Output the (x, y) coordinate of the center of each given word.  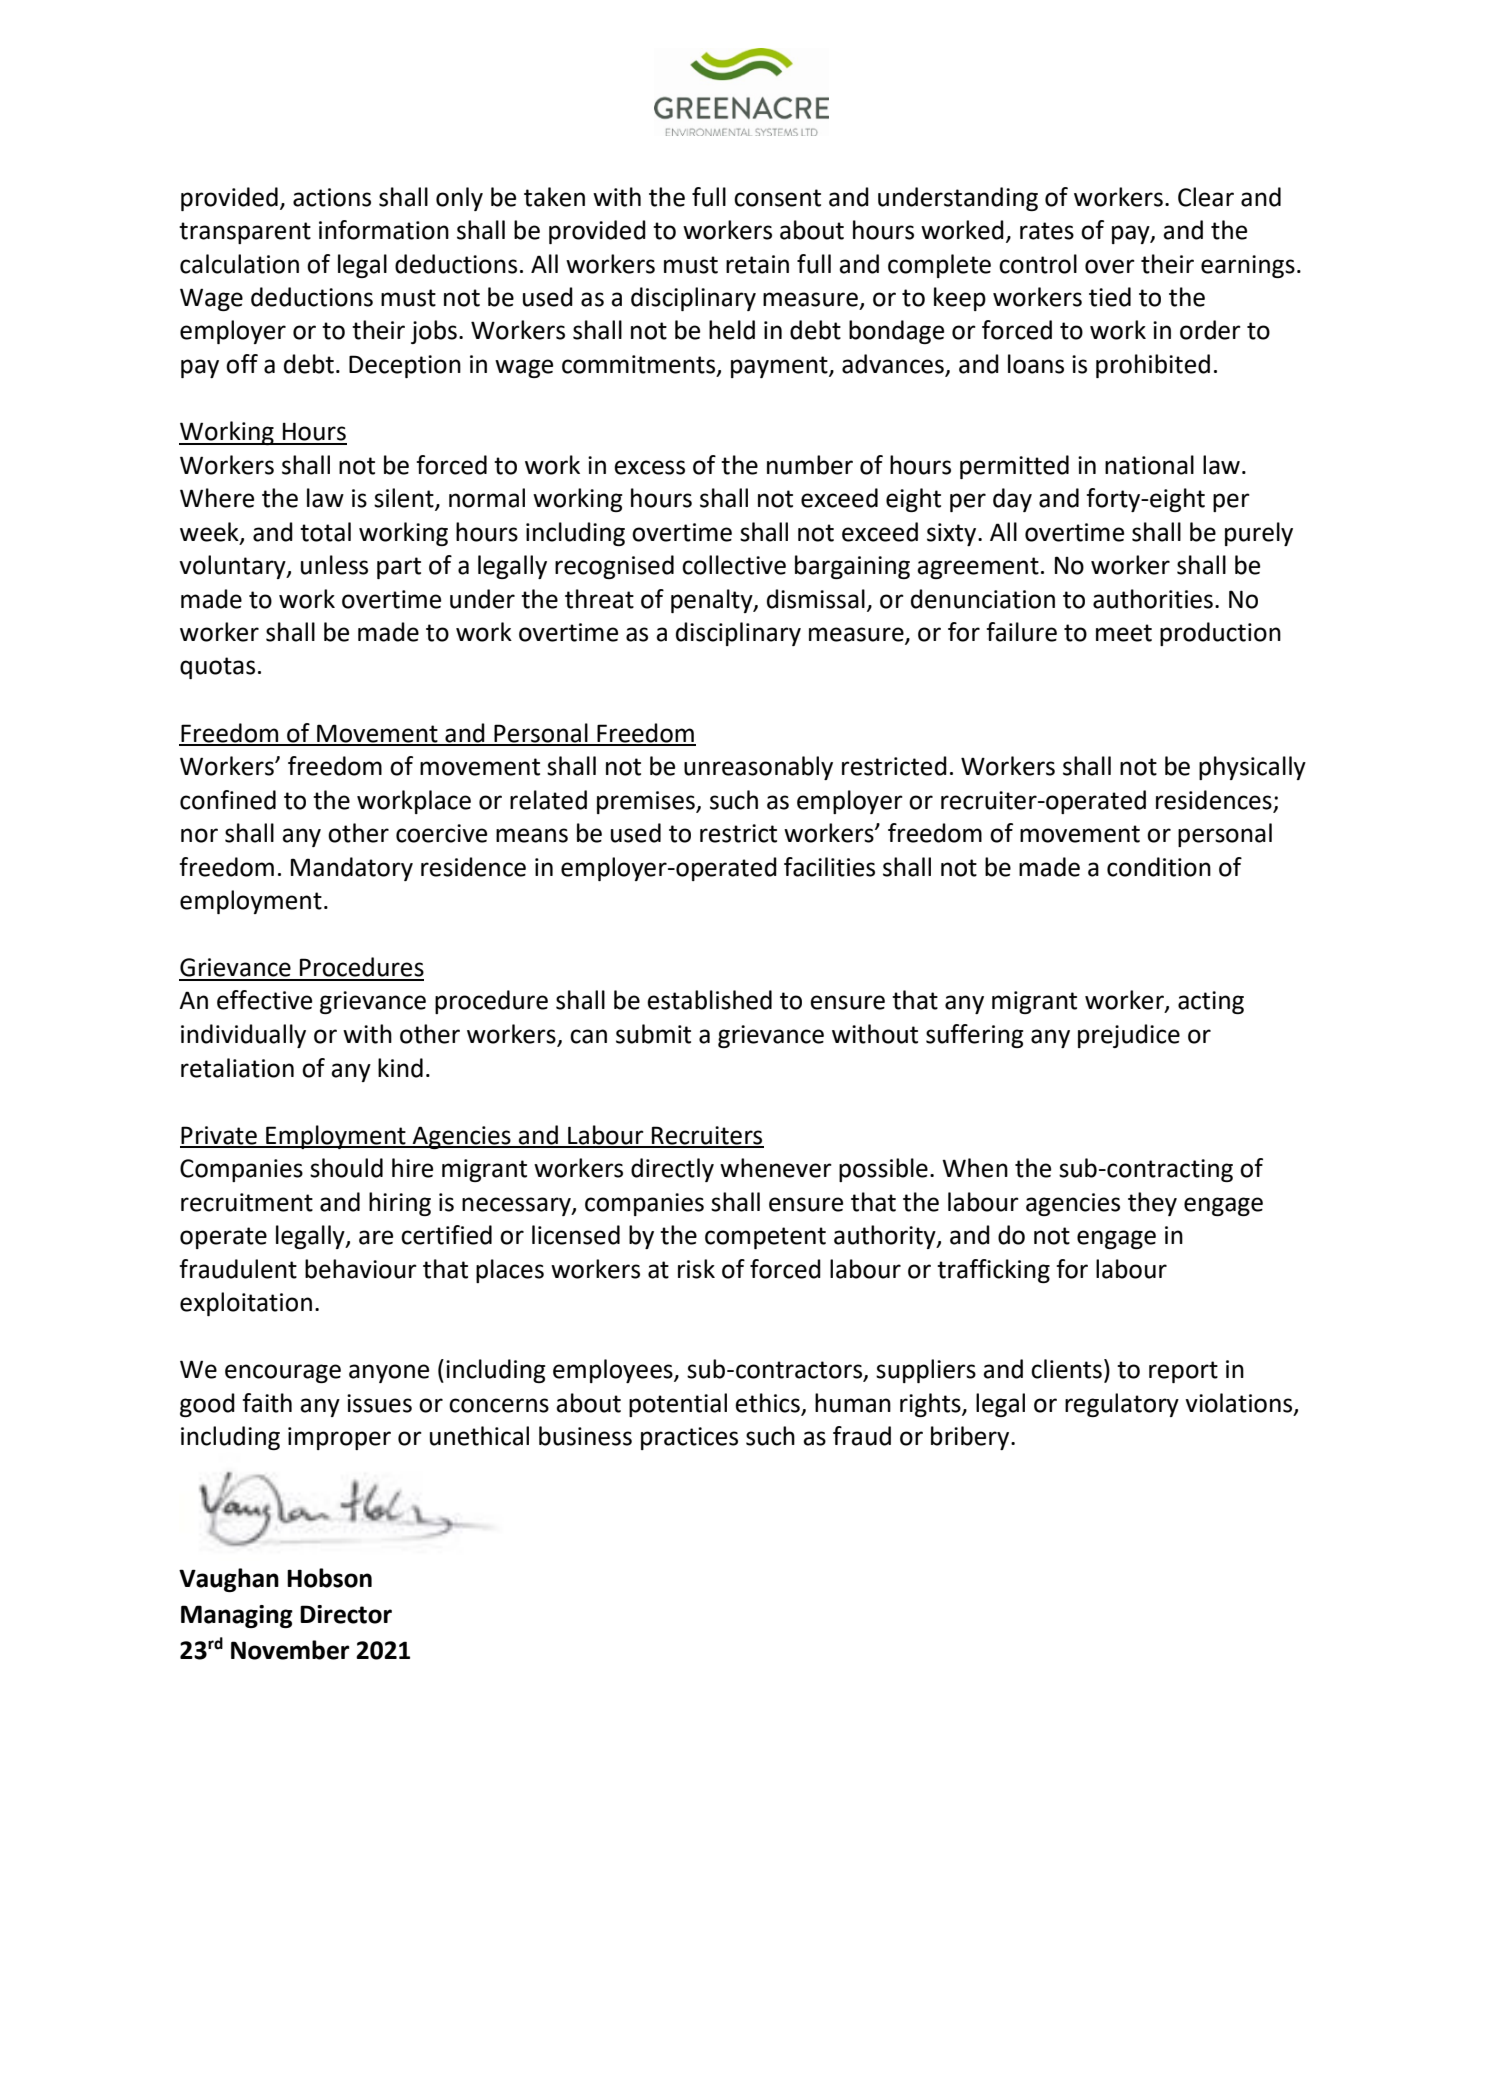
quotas (217, 668)
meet (1124, 633)
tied (1110, 297)
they (1152, 1204)
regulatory (1122, 1405)
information (384, 230)
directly (672, 1170)
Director (346, 1614)
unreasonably (758, 768)
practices (689, 1438)
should (346, 1168)
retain (757, 264)
